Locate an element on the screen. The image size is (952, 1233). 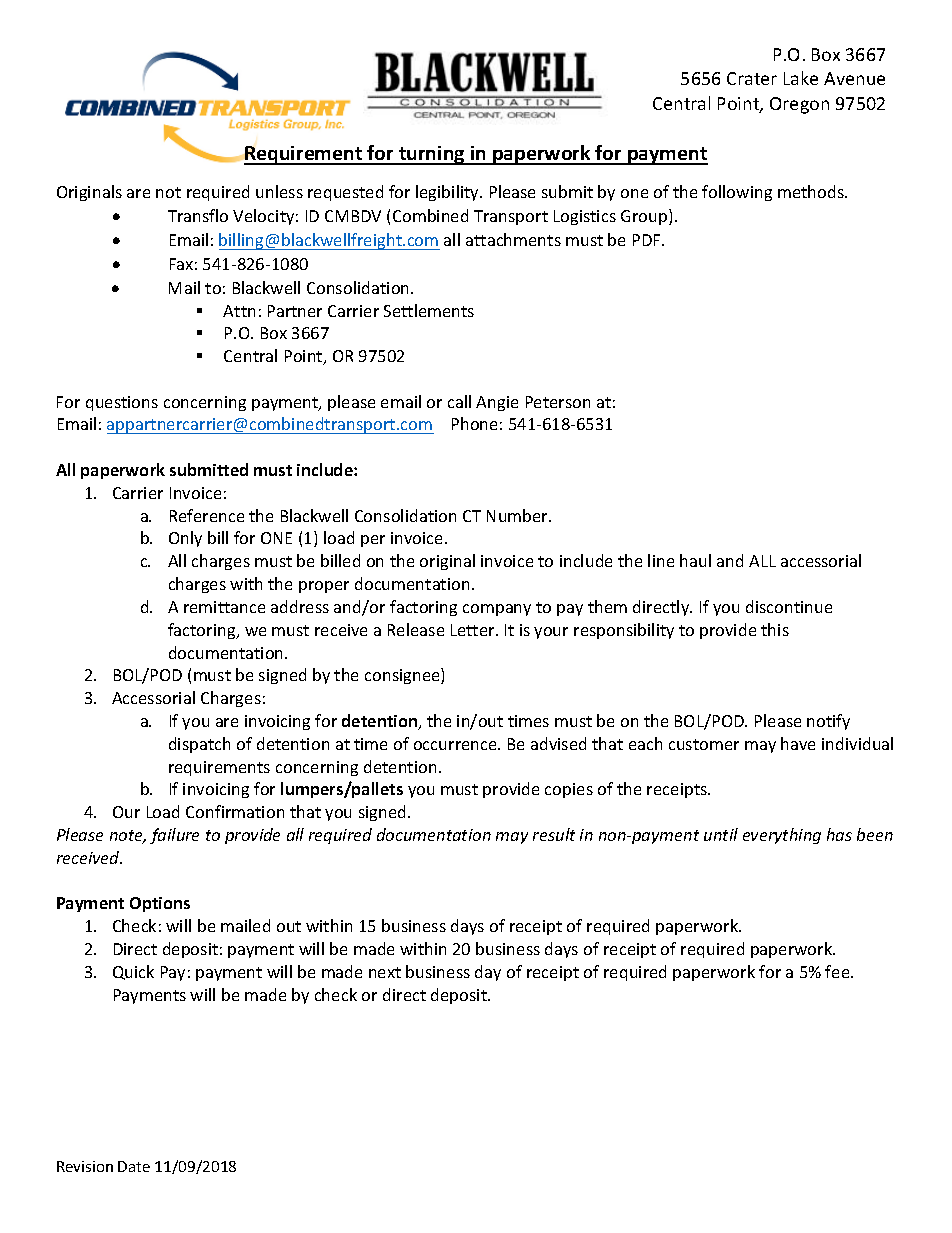
this is located at coordinates (775, 629).
